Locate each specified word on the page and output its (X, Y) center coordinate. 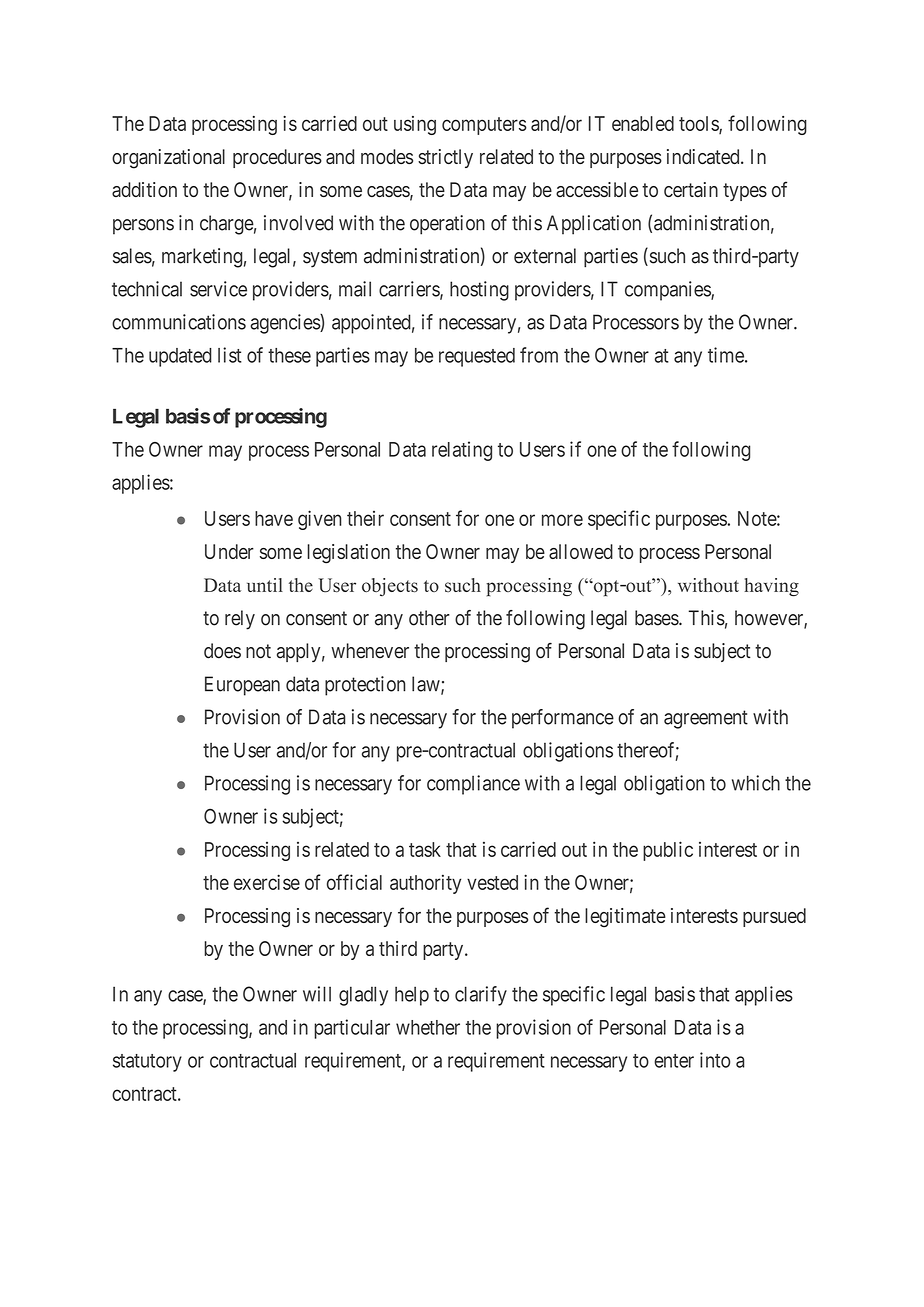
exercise (267, 882)
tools (699, 124)
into (715, 1060)
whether (428, 1027)
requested (477, 357)
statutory (147, 1063)
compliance (473, 785)
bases (657, 618)
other (429, 618)
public (668, 851)
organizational (168, 159)
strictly (445, 158)
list (230, 355)
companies (668, 291)
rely (240, 620)
